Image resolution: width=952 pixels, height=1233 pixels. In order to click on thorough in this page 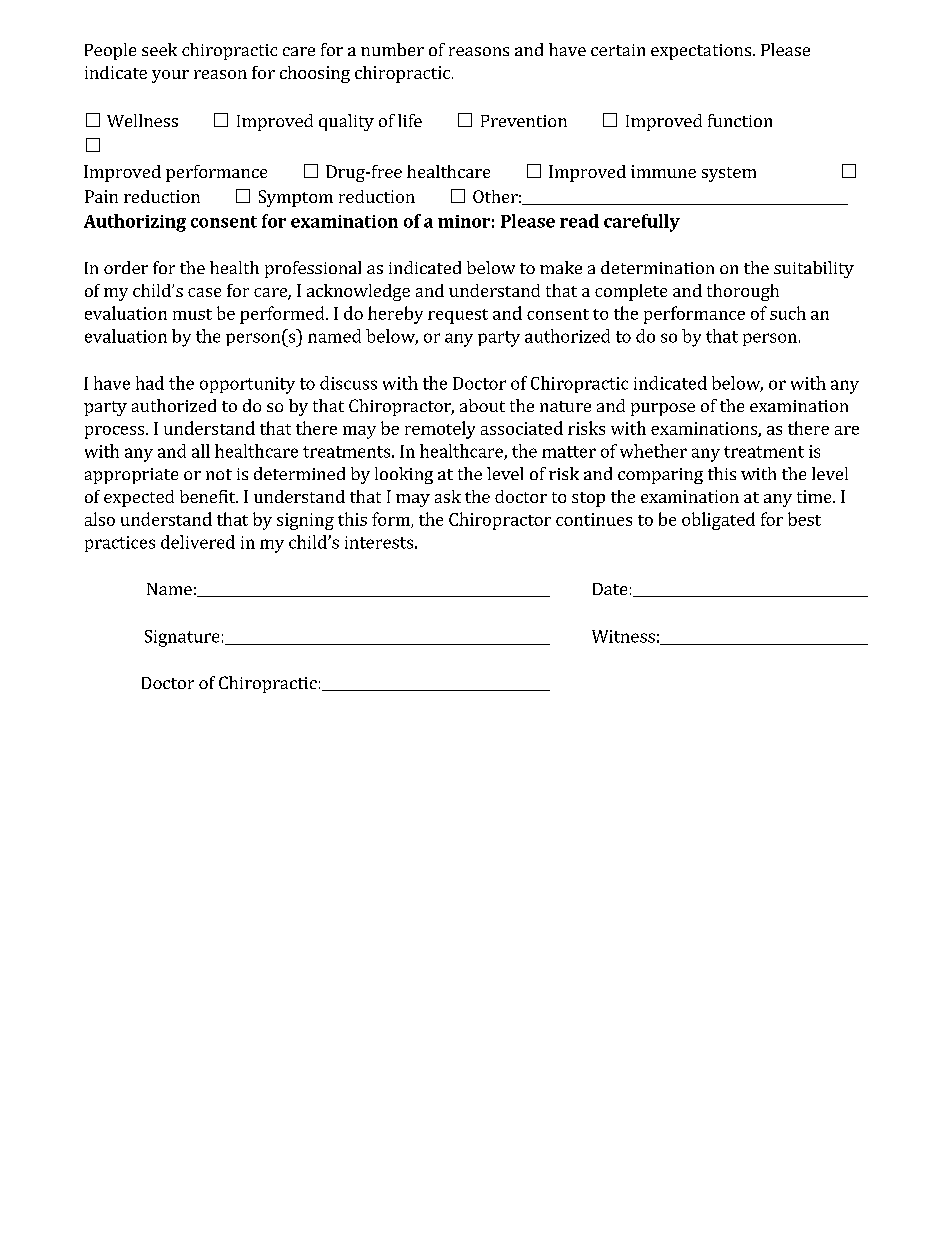, I will do `click(743, 292)`.
